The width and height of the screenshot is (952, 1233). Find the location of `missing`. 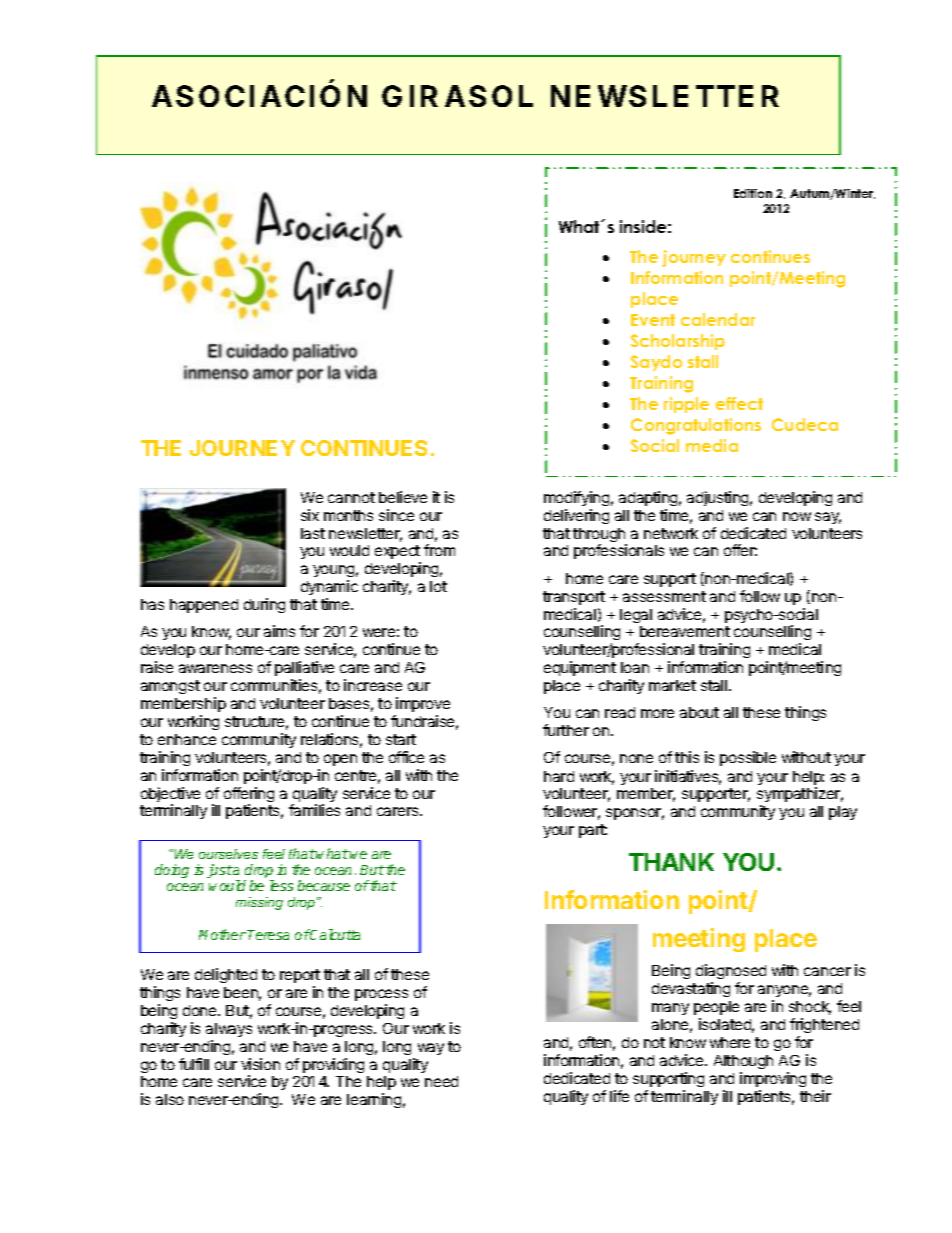

missing is located at coordinates (259, 903).
